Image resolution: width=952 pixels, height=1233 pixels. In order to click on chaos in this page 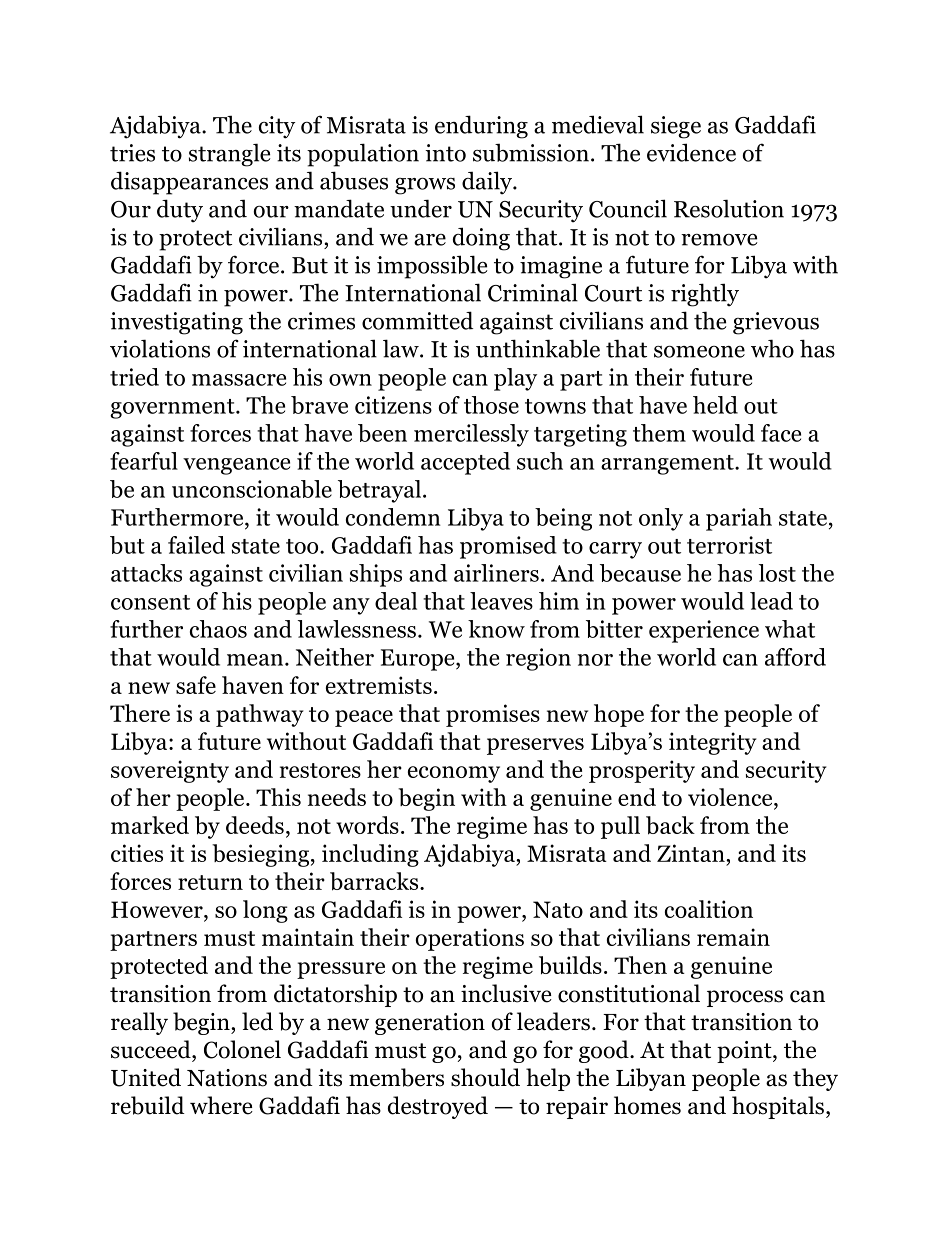, I will do `click(218, 629)`.
